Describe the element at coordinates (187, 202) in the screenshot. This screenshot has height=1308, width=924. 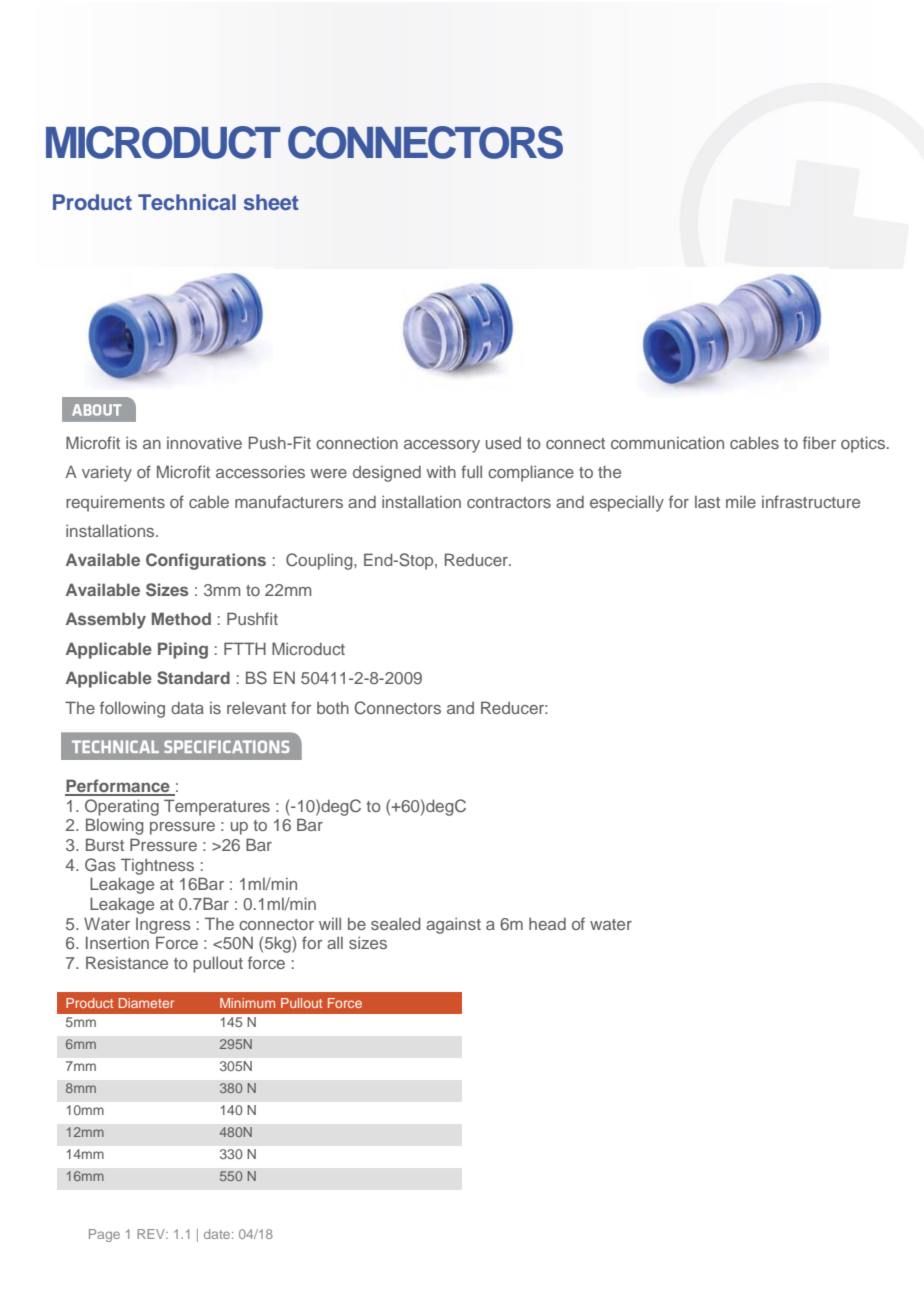
I see `Technical` at that location.
